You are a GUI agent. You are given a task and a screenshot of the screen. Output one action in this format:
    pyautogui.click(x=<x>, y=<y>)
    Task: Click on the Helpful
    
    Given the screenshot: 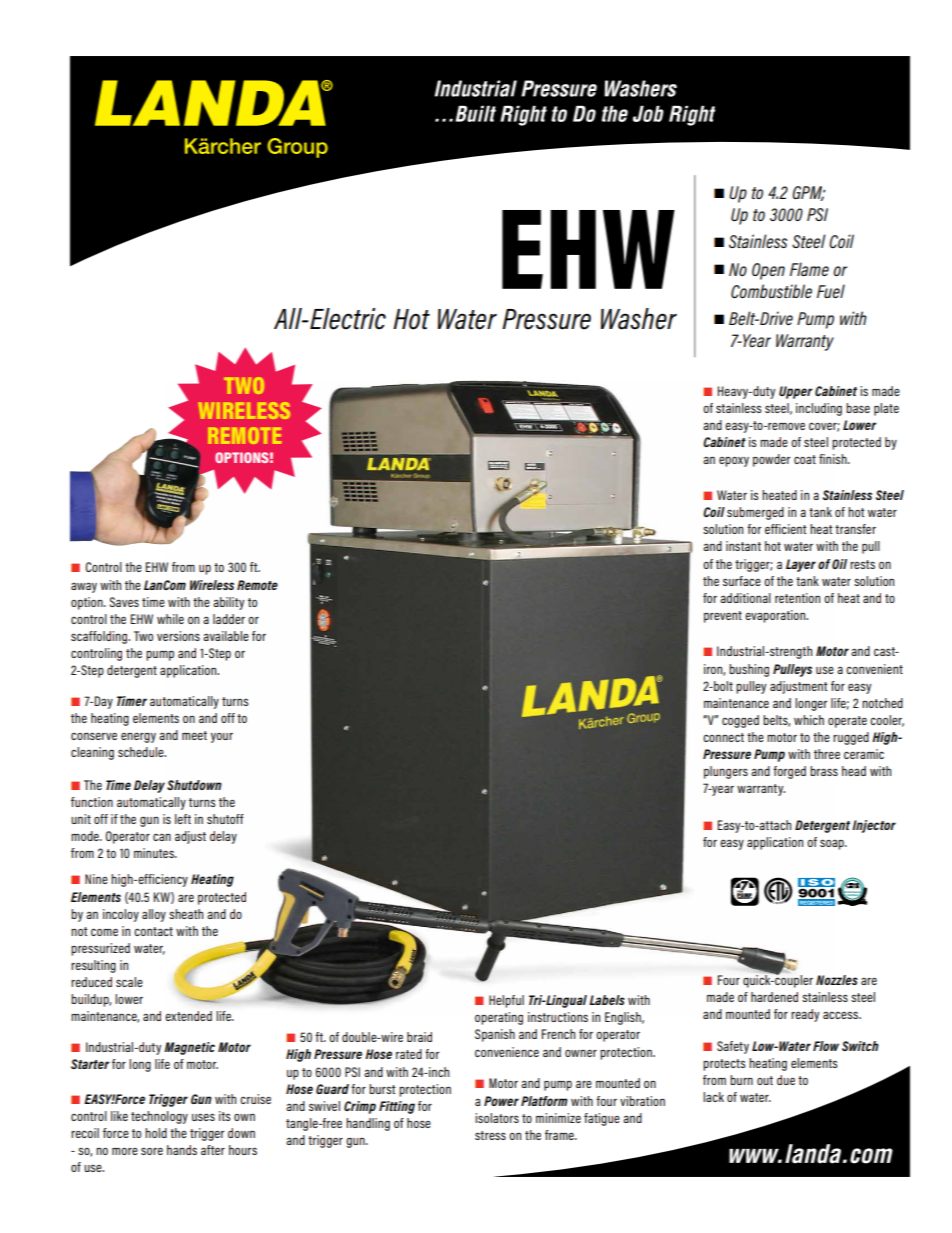 What is the action you would take?
    pyautogui.click(x=506, y=1001)
